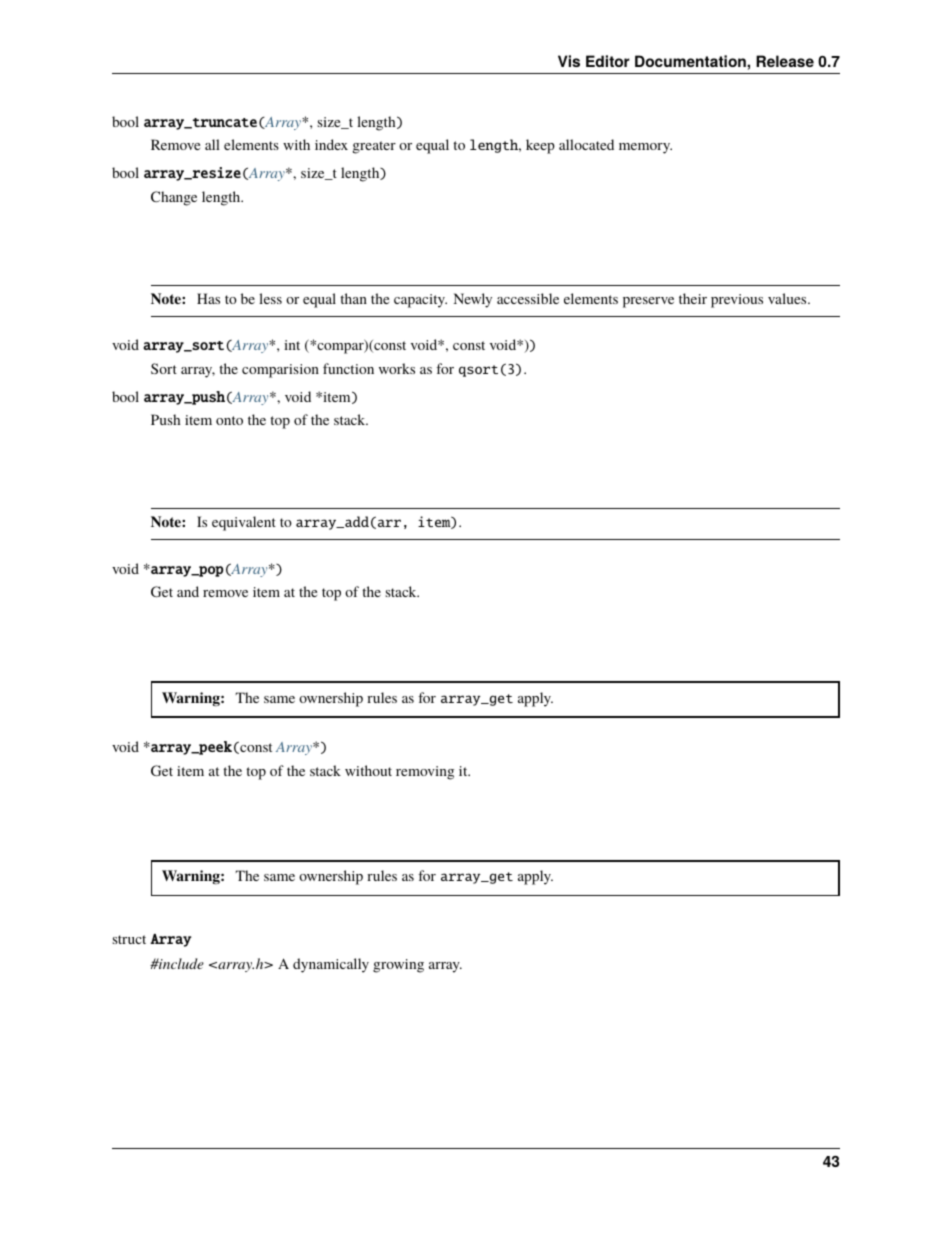 The image size is (952, 1233). Describe the element at coordinates (691, 61) in the document. I see `Documentation` at that location.
